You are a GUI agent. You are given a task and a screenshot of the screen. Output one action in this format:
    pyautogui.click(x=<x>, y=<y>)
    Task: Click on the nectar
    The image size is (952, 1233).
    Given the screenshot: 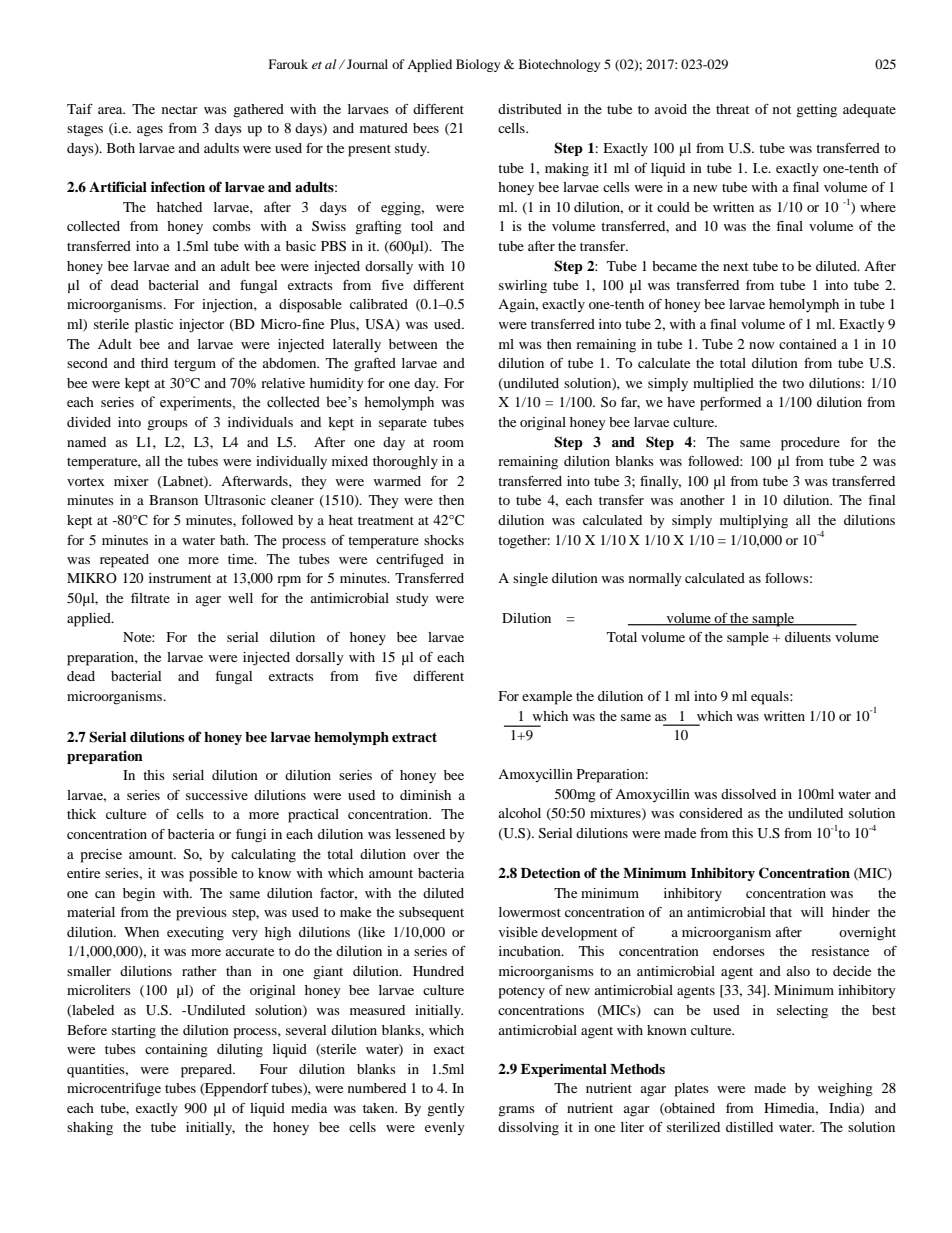 What is the action you would take?
    pyautogui.click(x=180, y=110)
